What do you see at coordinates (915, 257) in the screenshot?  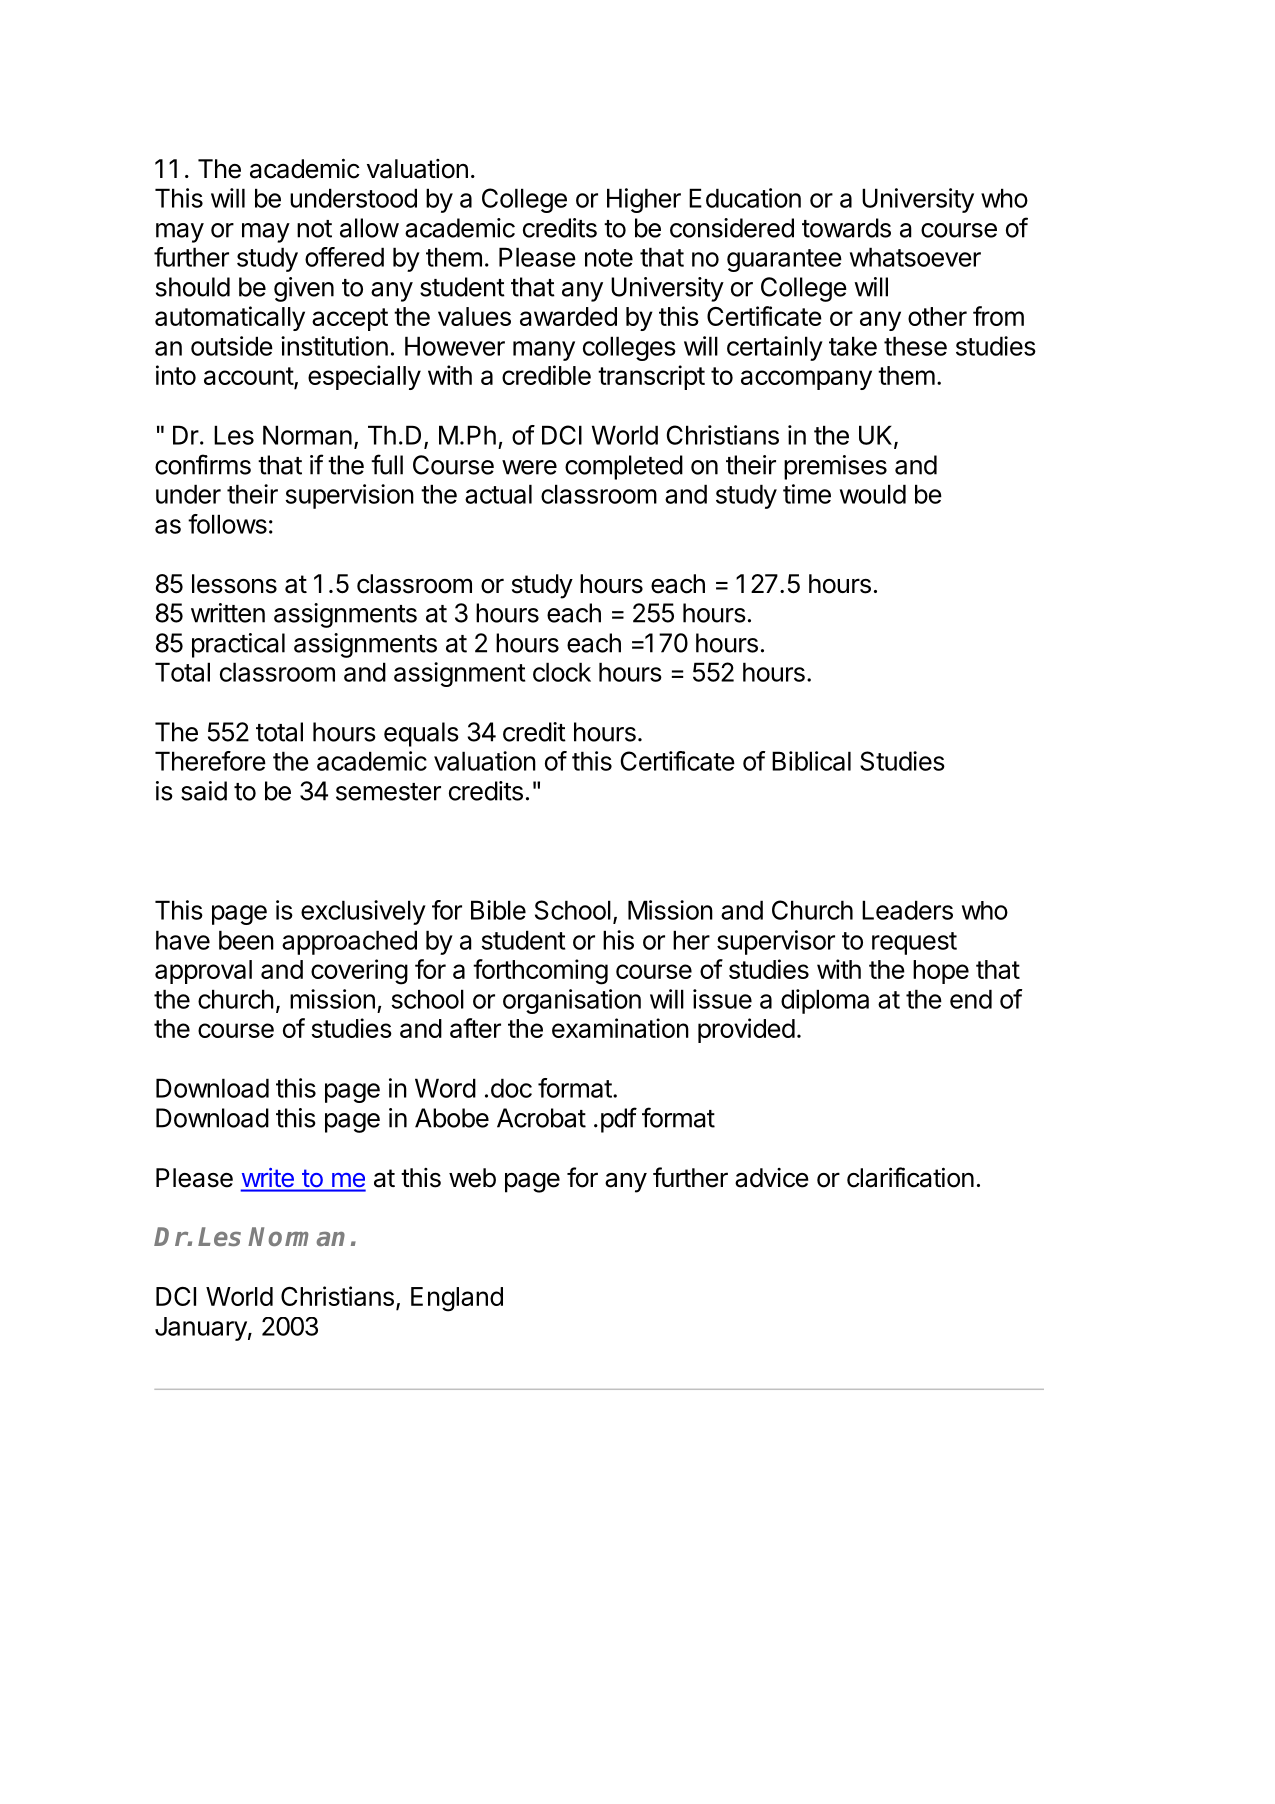 I see `whatsoever` at bounding box center [915, 257].
